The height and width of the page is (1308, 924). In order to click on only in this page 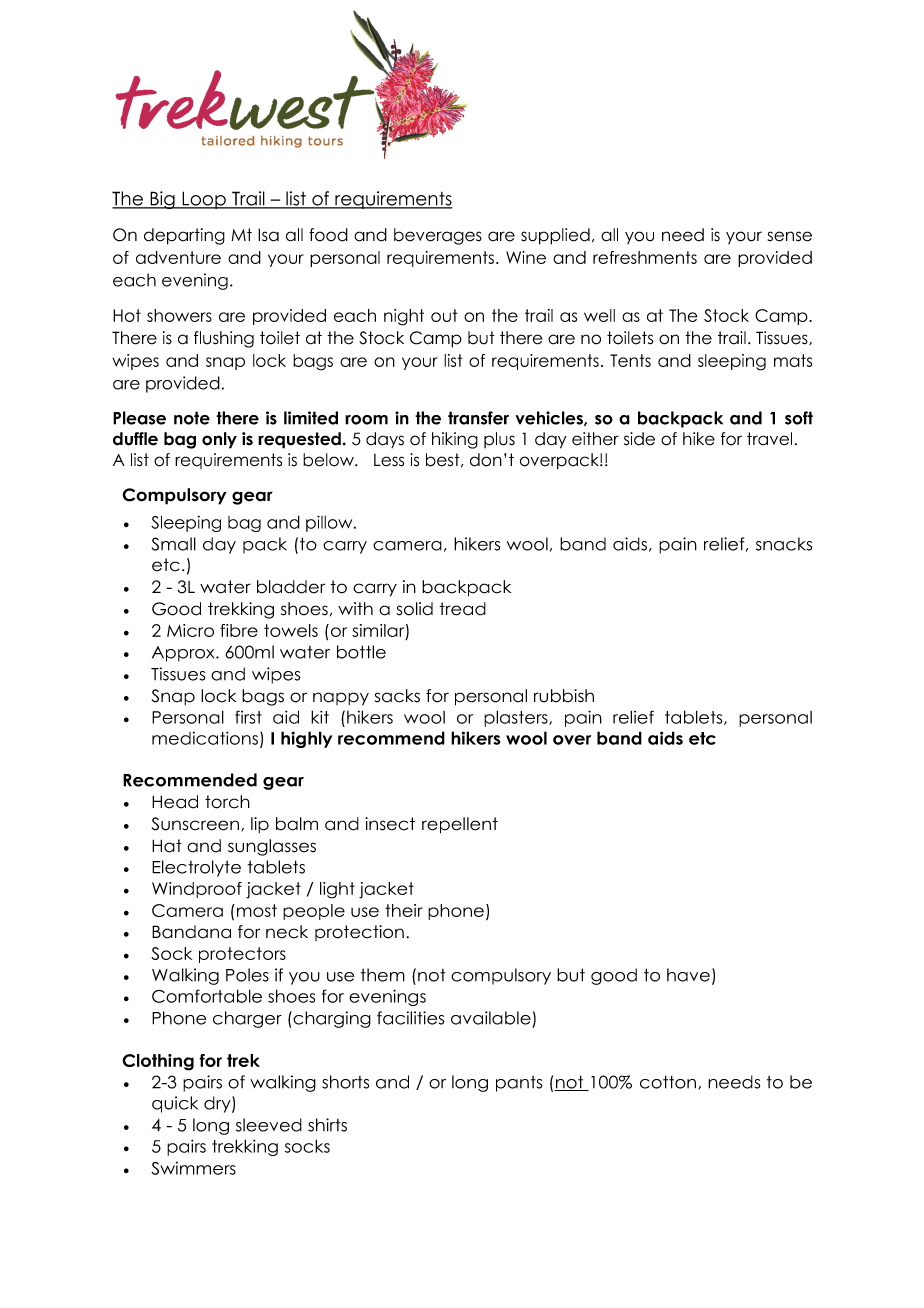, I will do `click(219, 440)`.
